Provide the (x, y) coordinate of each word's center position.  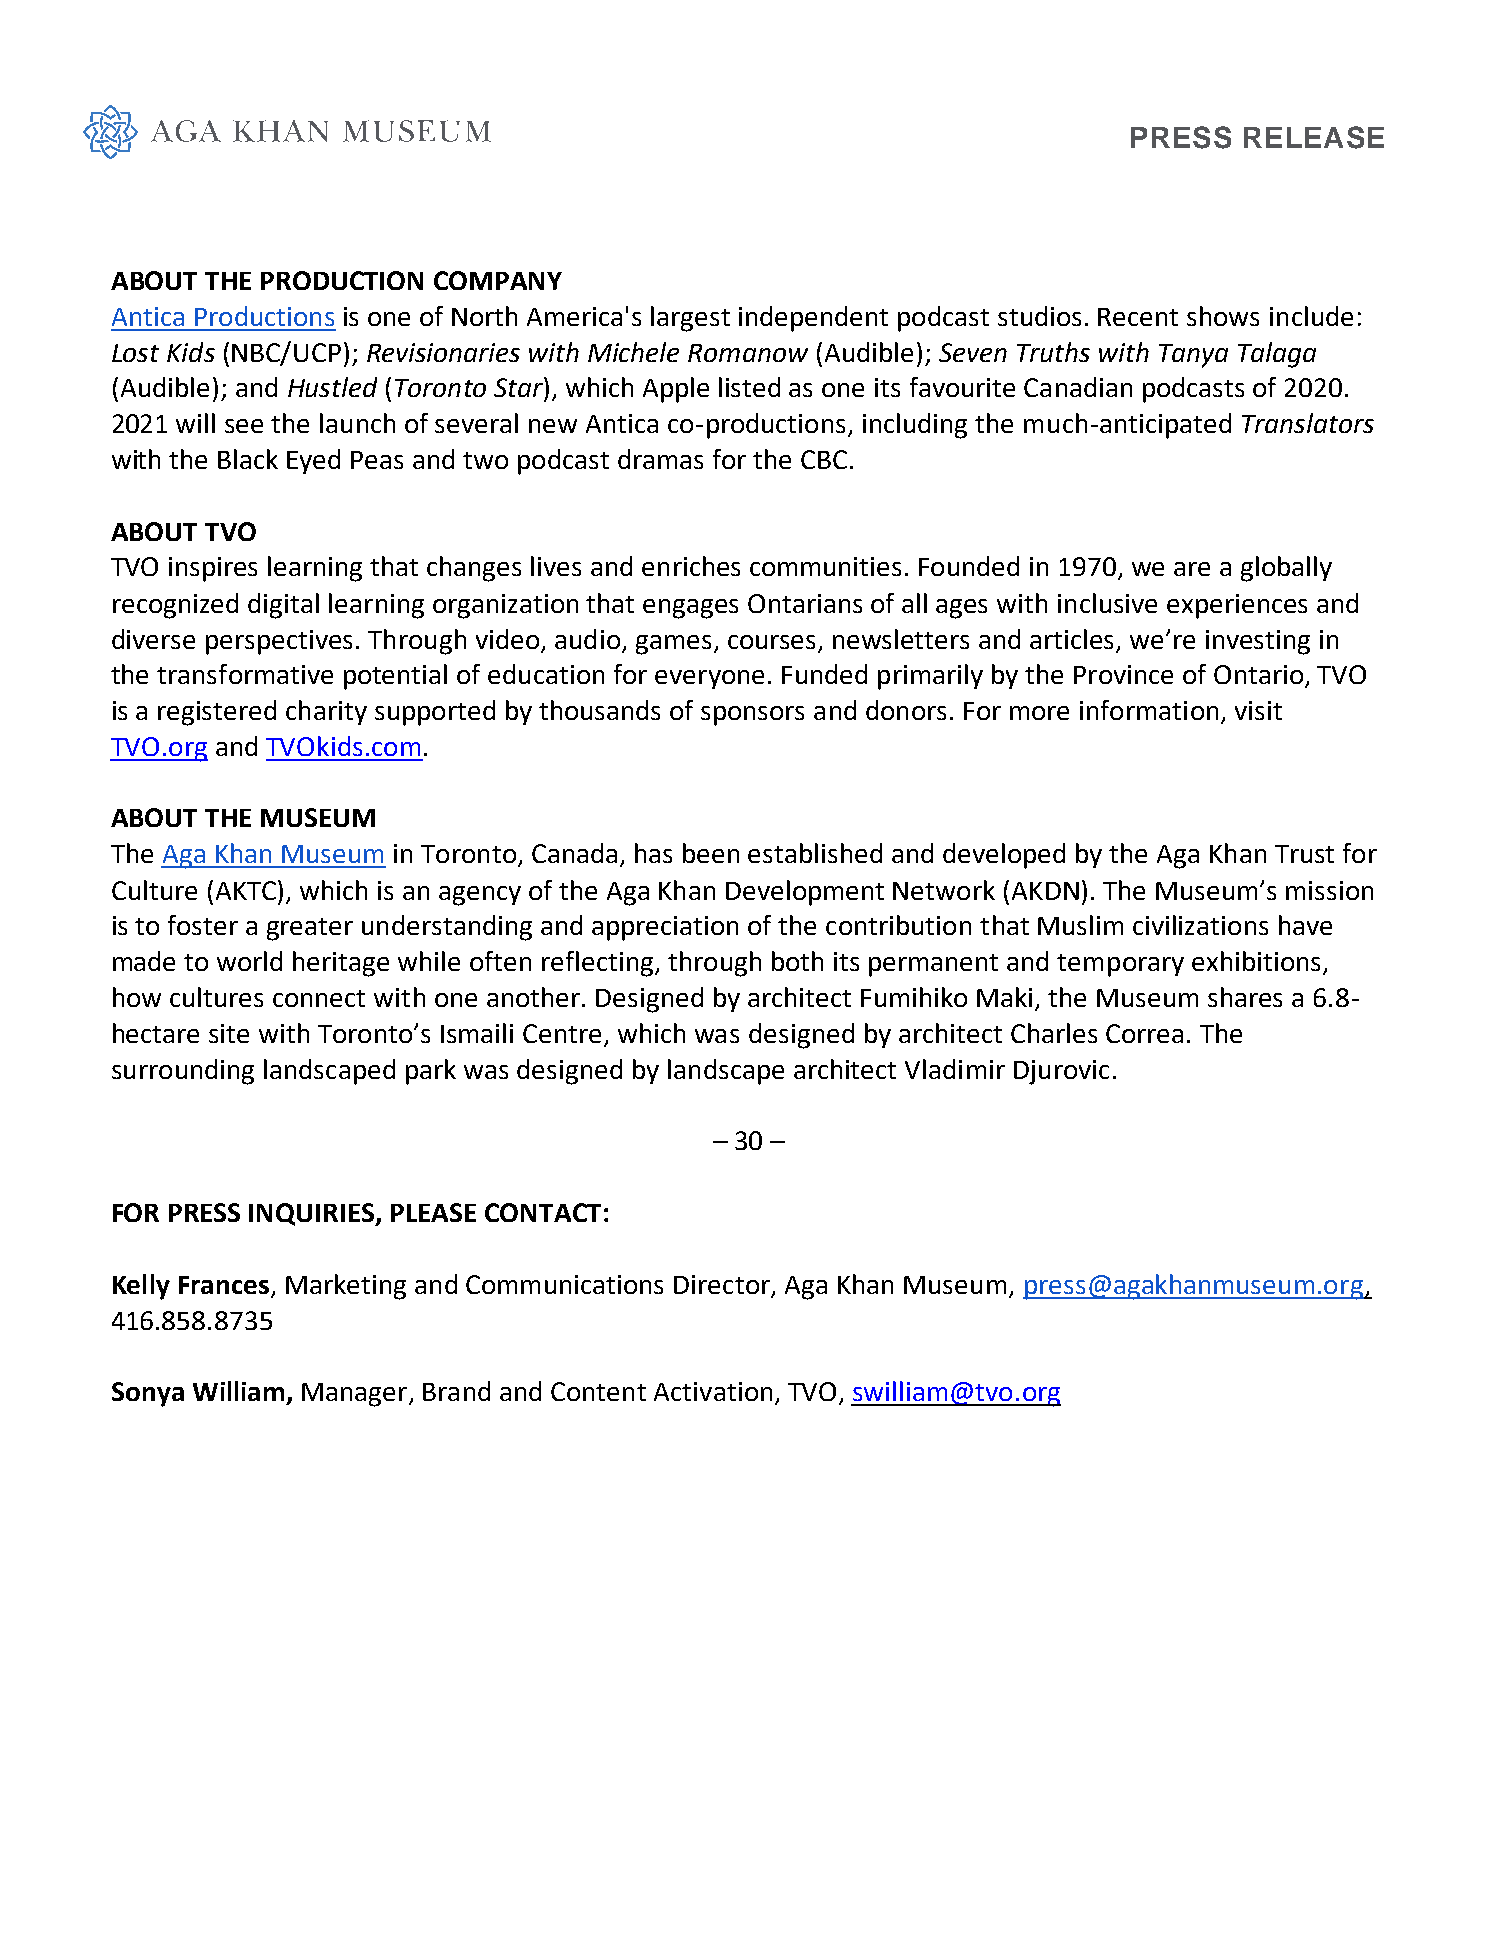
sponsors (752, 716)
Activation (713, 1391)
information (1149, 710)
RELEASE (1314, 137)
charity (326, 712)
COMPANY (498, 280)
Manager (354, 1395)
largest (690, 319)
